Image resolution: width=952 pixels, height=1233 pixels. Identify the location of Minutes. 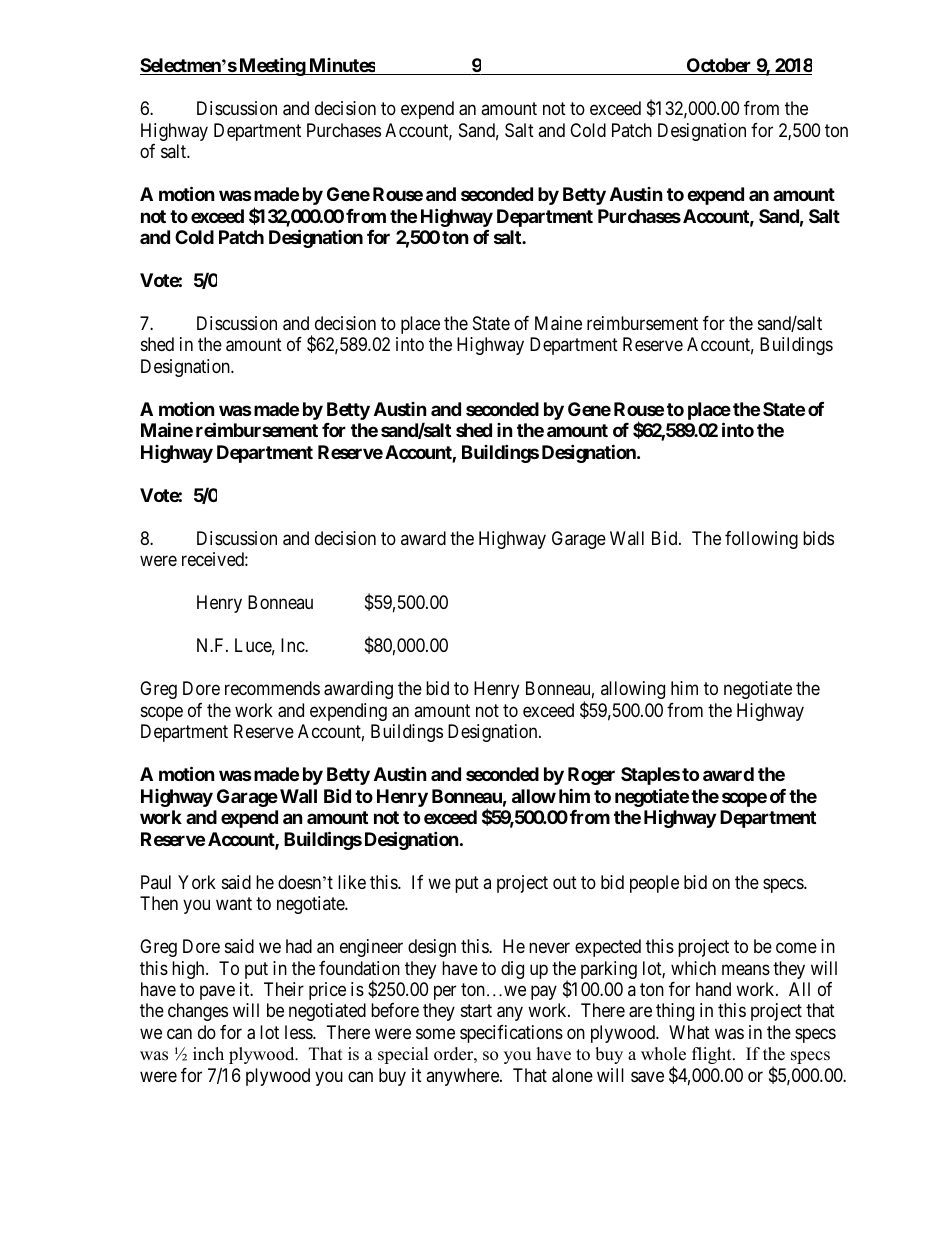
(341, 66).
